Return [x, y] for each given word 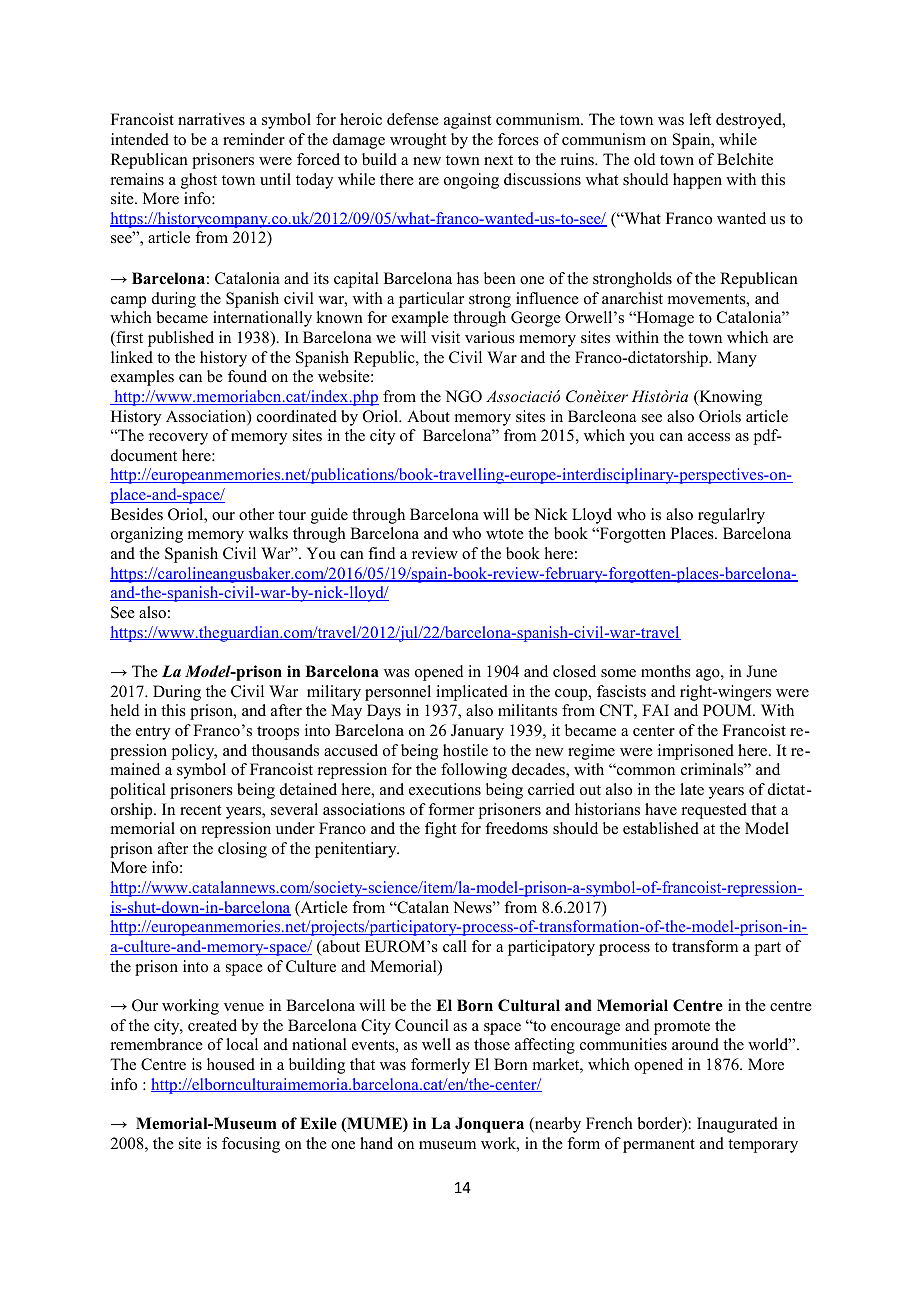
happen [697, 181]
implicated [472, 693]
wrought [418, 141]
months [666, 671]
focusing [251, 1145]
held [125, 710]
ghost [199, 181]
